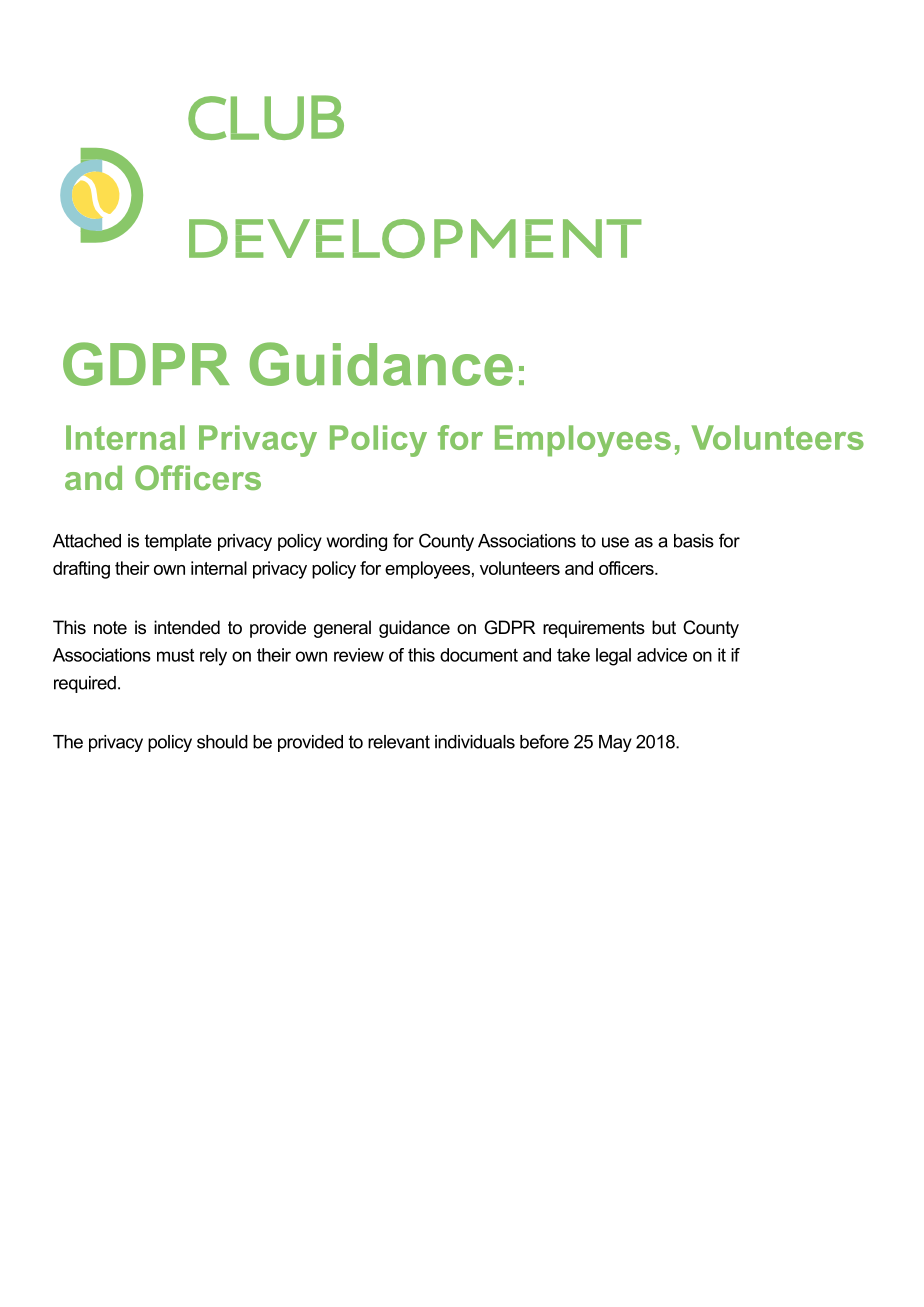  Describe the element at coordinates (222, 742) in the screenshot. I see `should` at that location.
